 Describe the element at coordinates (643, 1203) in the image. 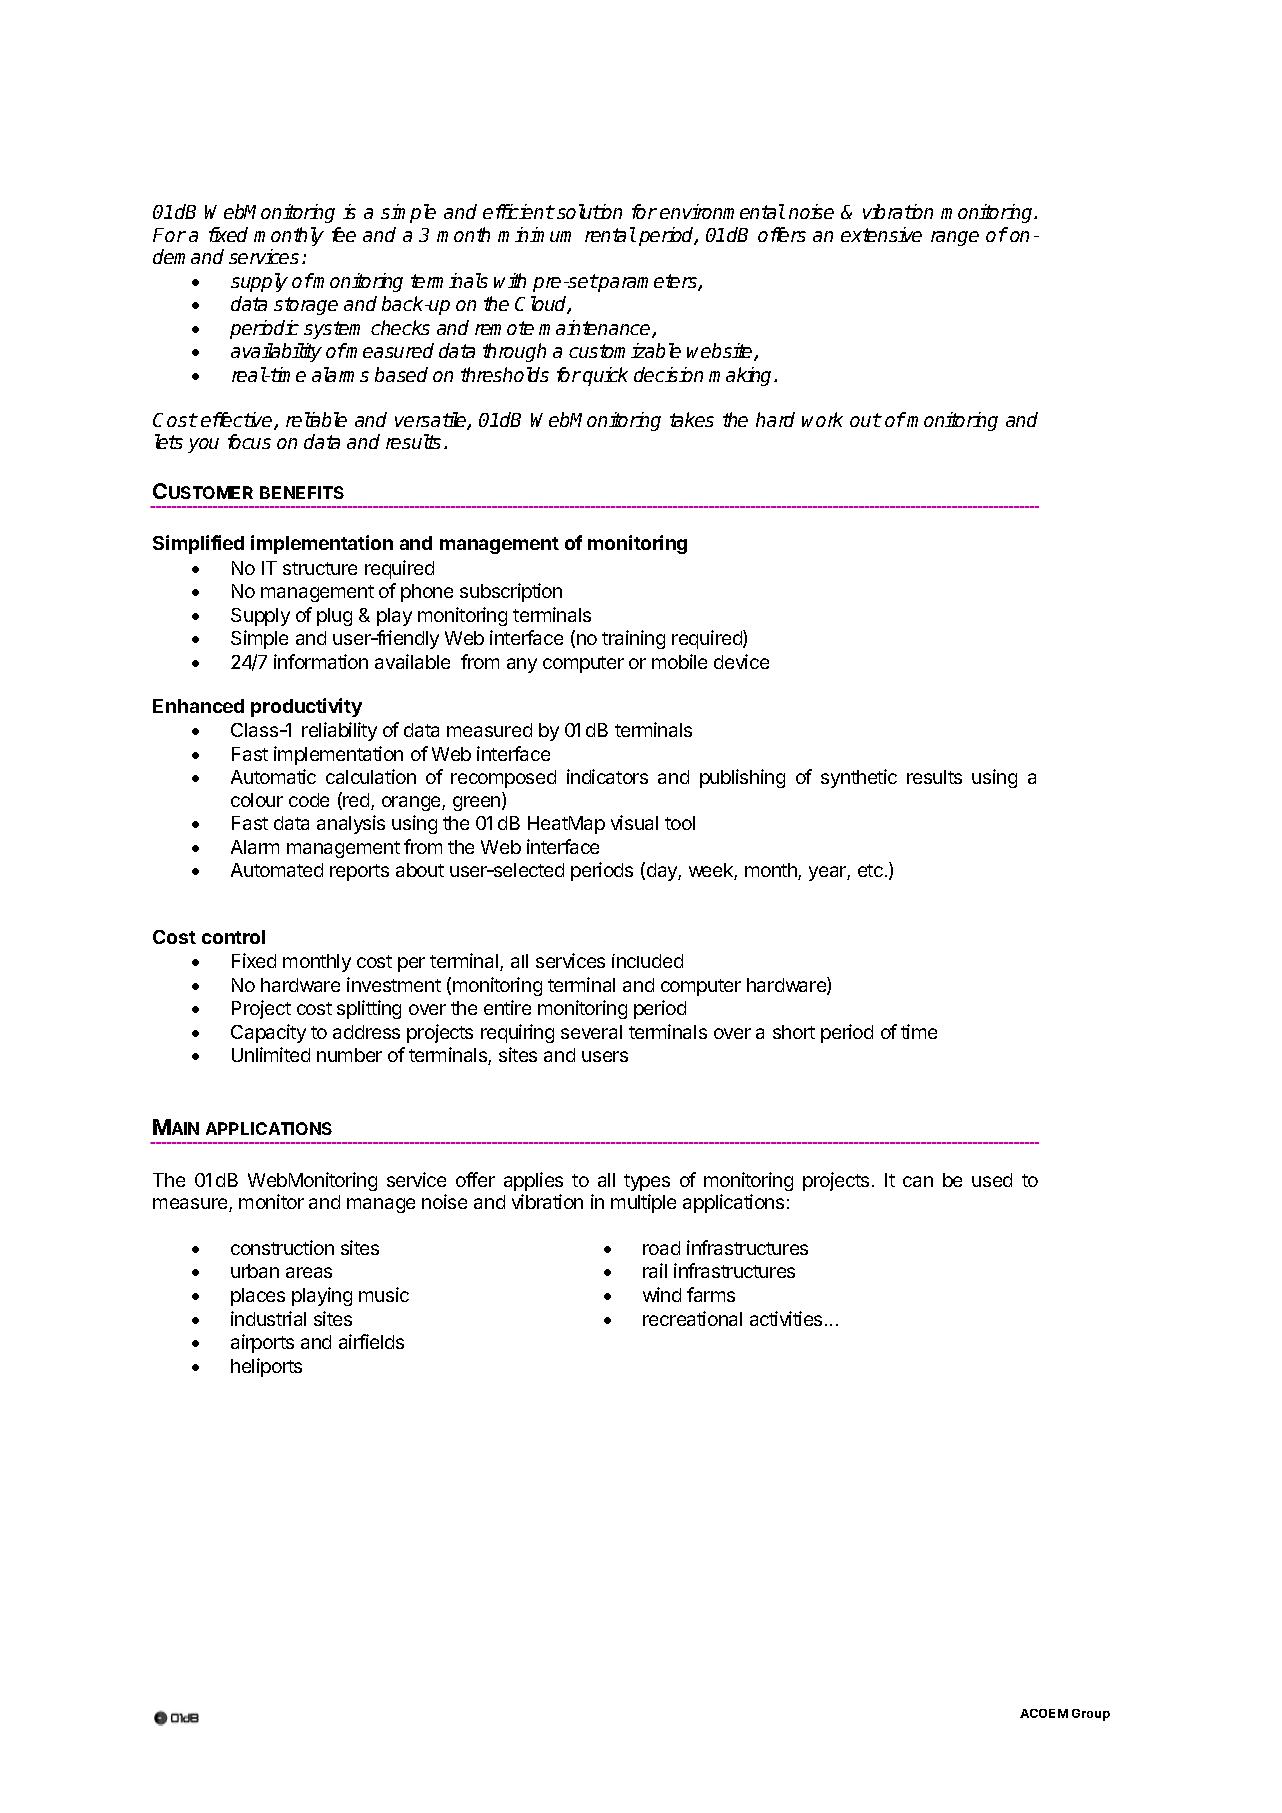

I see `multiple` at that location.
